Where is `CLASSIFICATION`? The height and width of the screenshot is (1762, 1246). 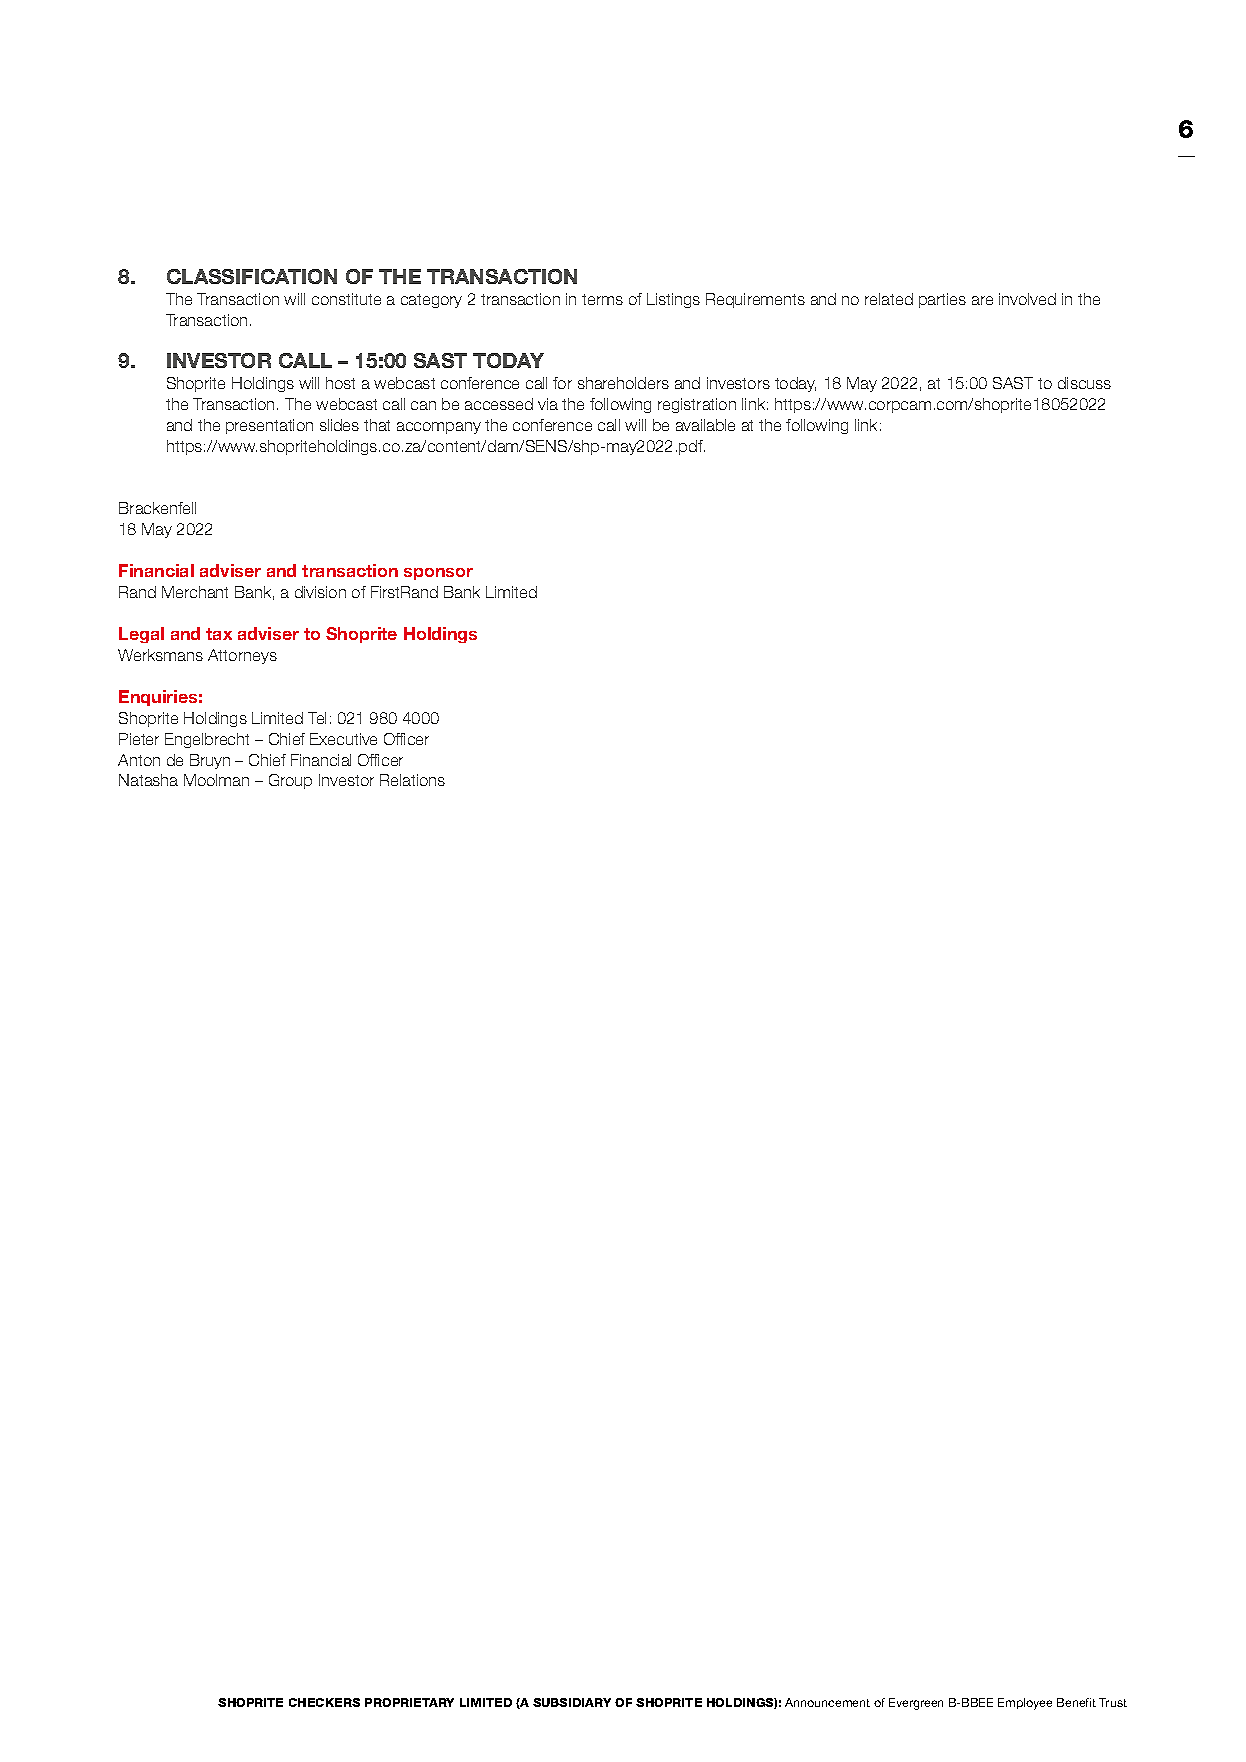 CLASSIFICATION is located at coordinates (252, 276).
